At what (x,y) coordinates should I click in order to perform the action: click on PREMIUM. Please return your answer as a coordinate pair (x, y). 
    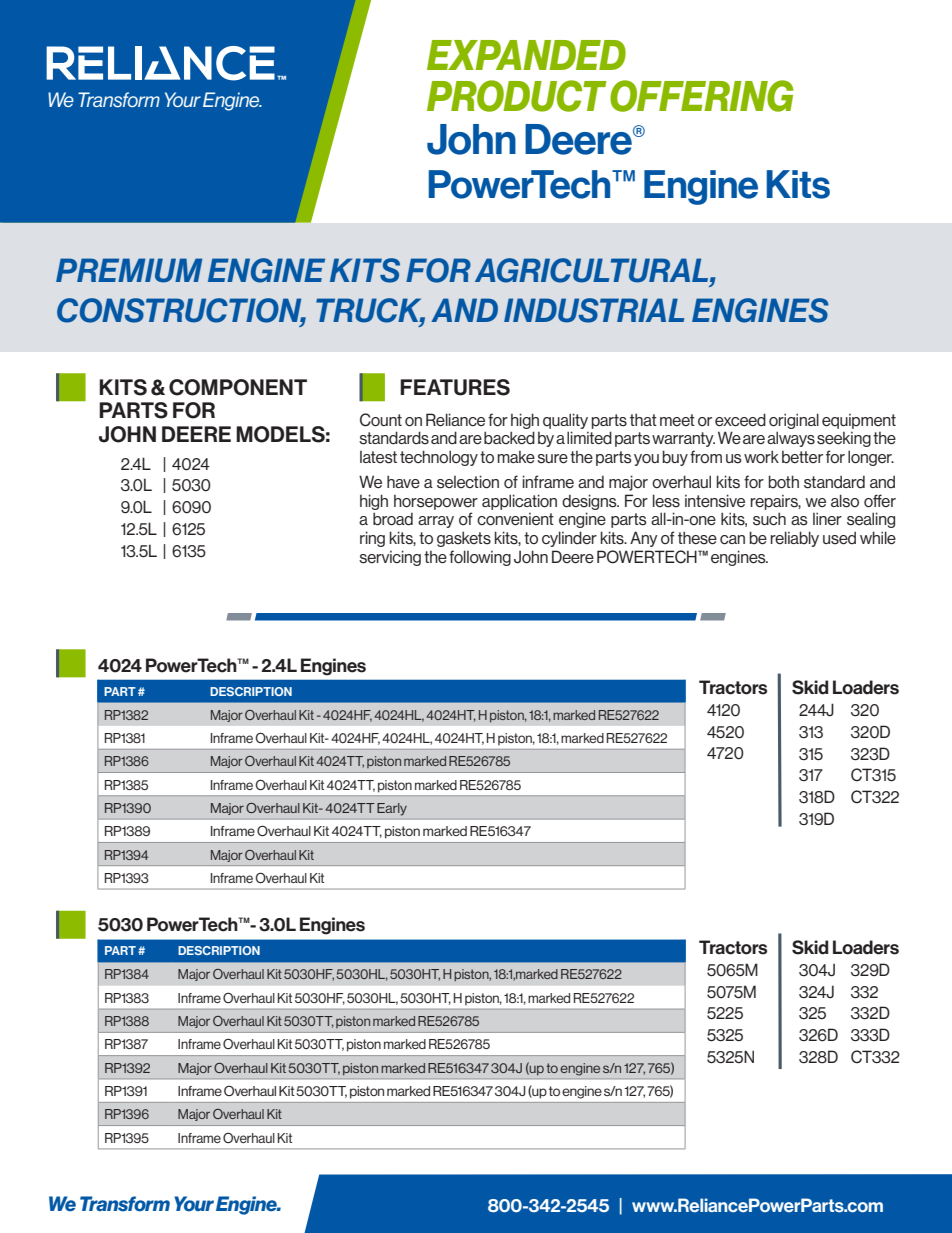
    Looking at the image, I should click on (129, 270).
